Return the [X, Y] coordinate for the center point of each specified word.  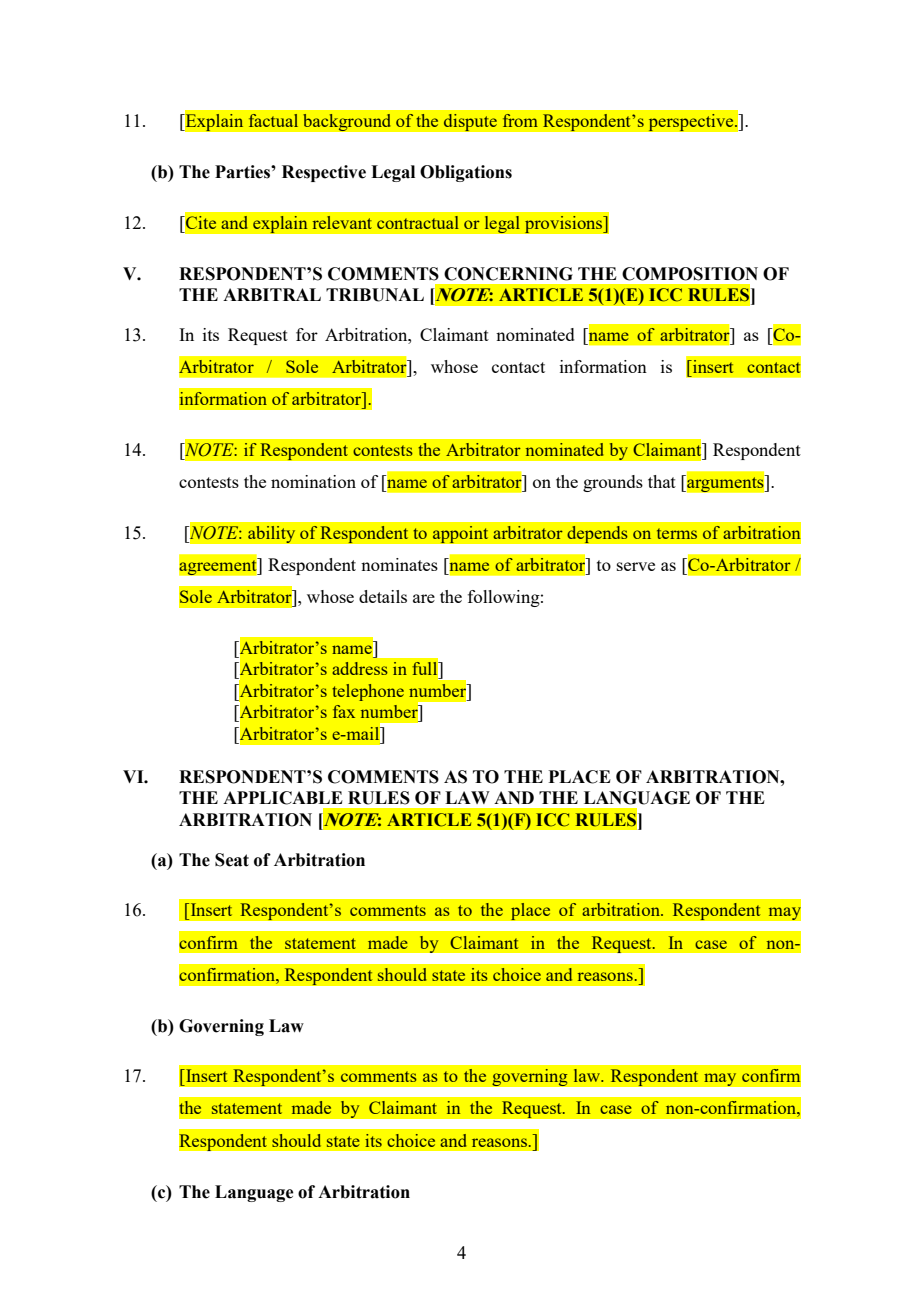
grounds [613, 483]
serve [636, 566]
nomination [313, 481]
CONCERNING [508, 274]
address [360, 668]
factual [273, 120]
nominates [399, 564]
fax [344, 711]
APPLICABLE [283, 798]
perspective [692, 122]
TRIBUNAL [375, 295]
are [424, 598]
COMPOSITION [690, 274]
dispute [470, 122]
